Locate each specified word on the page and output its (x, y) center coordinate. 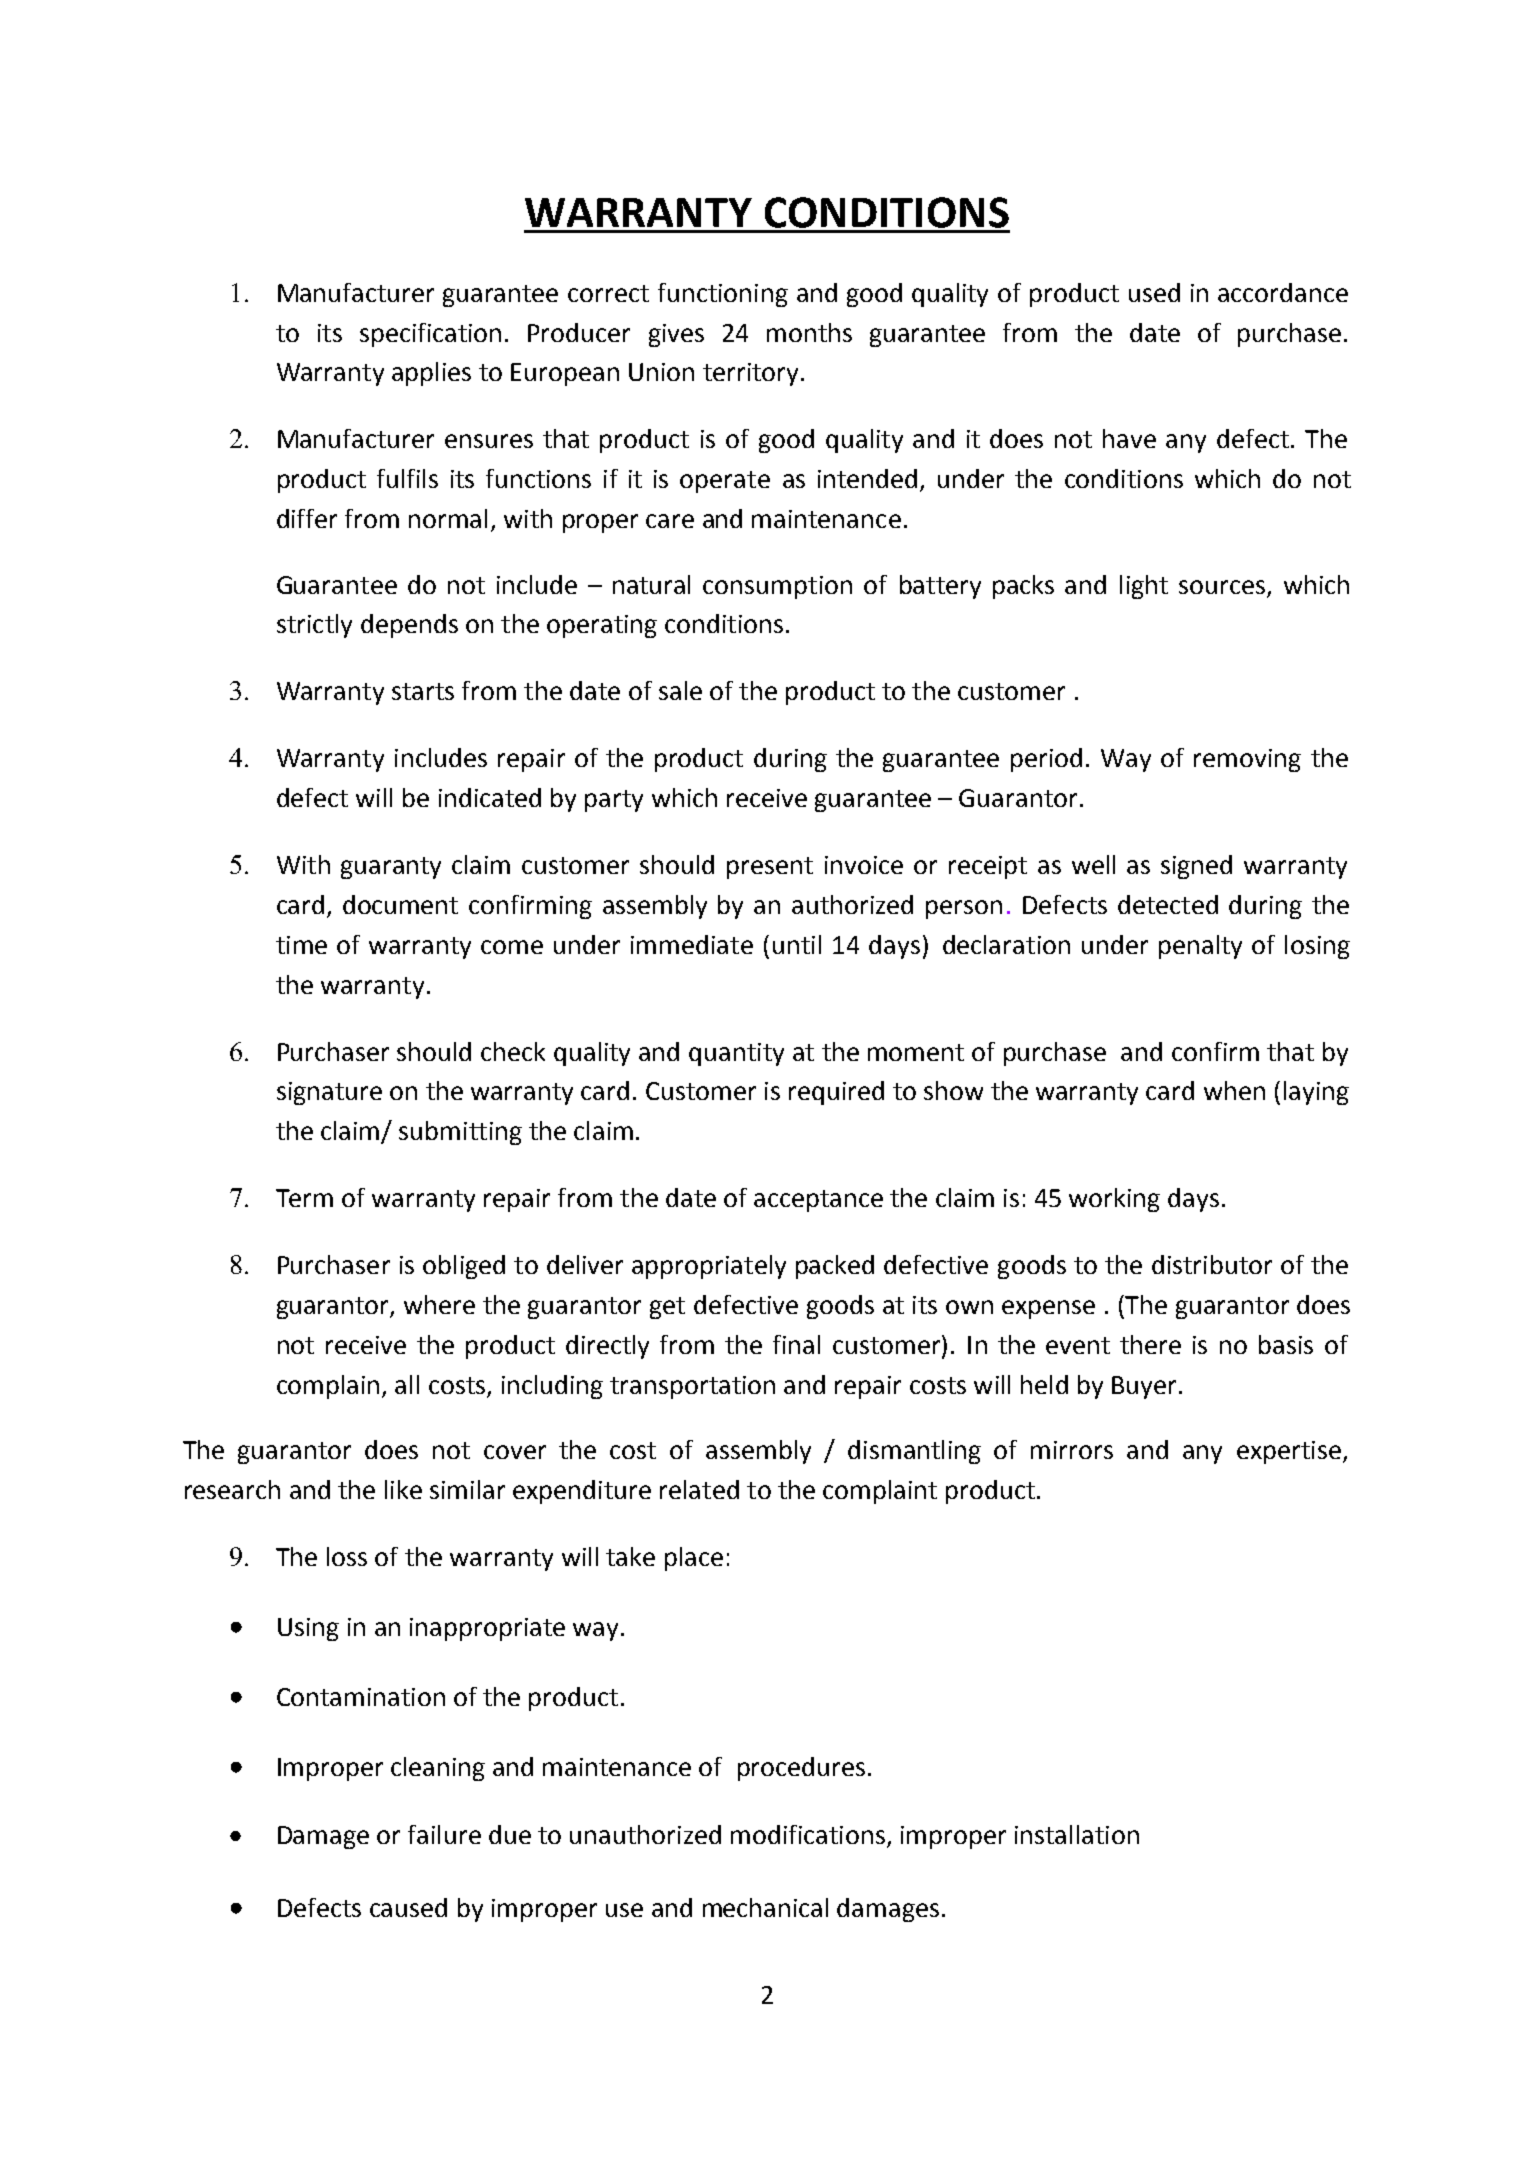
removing (1247, 760)
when (1234, 1090)
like (403, 1489)
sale (680, 690)
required (836, 1093)
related (699, 1489)
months (809, 332)
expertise (1289, 1452)
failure (444, 1834)
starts (423, 691)
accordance (1283, 292)
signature (329, 1093)
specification (430, 335)
